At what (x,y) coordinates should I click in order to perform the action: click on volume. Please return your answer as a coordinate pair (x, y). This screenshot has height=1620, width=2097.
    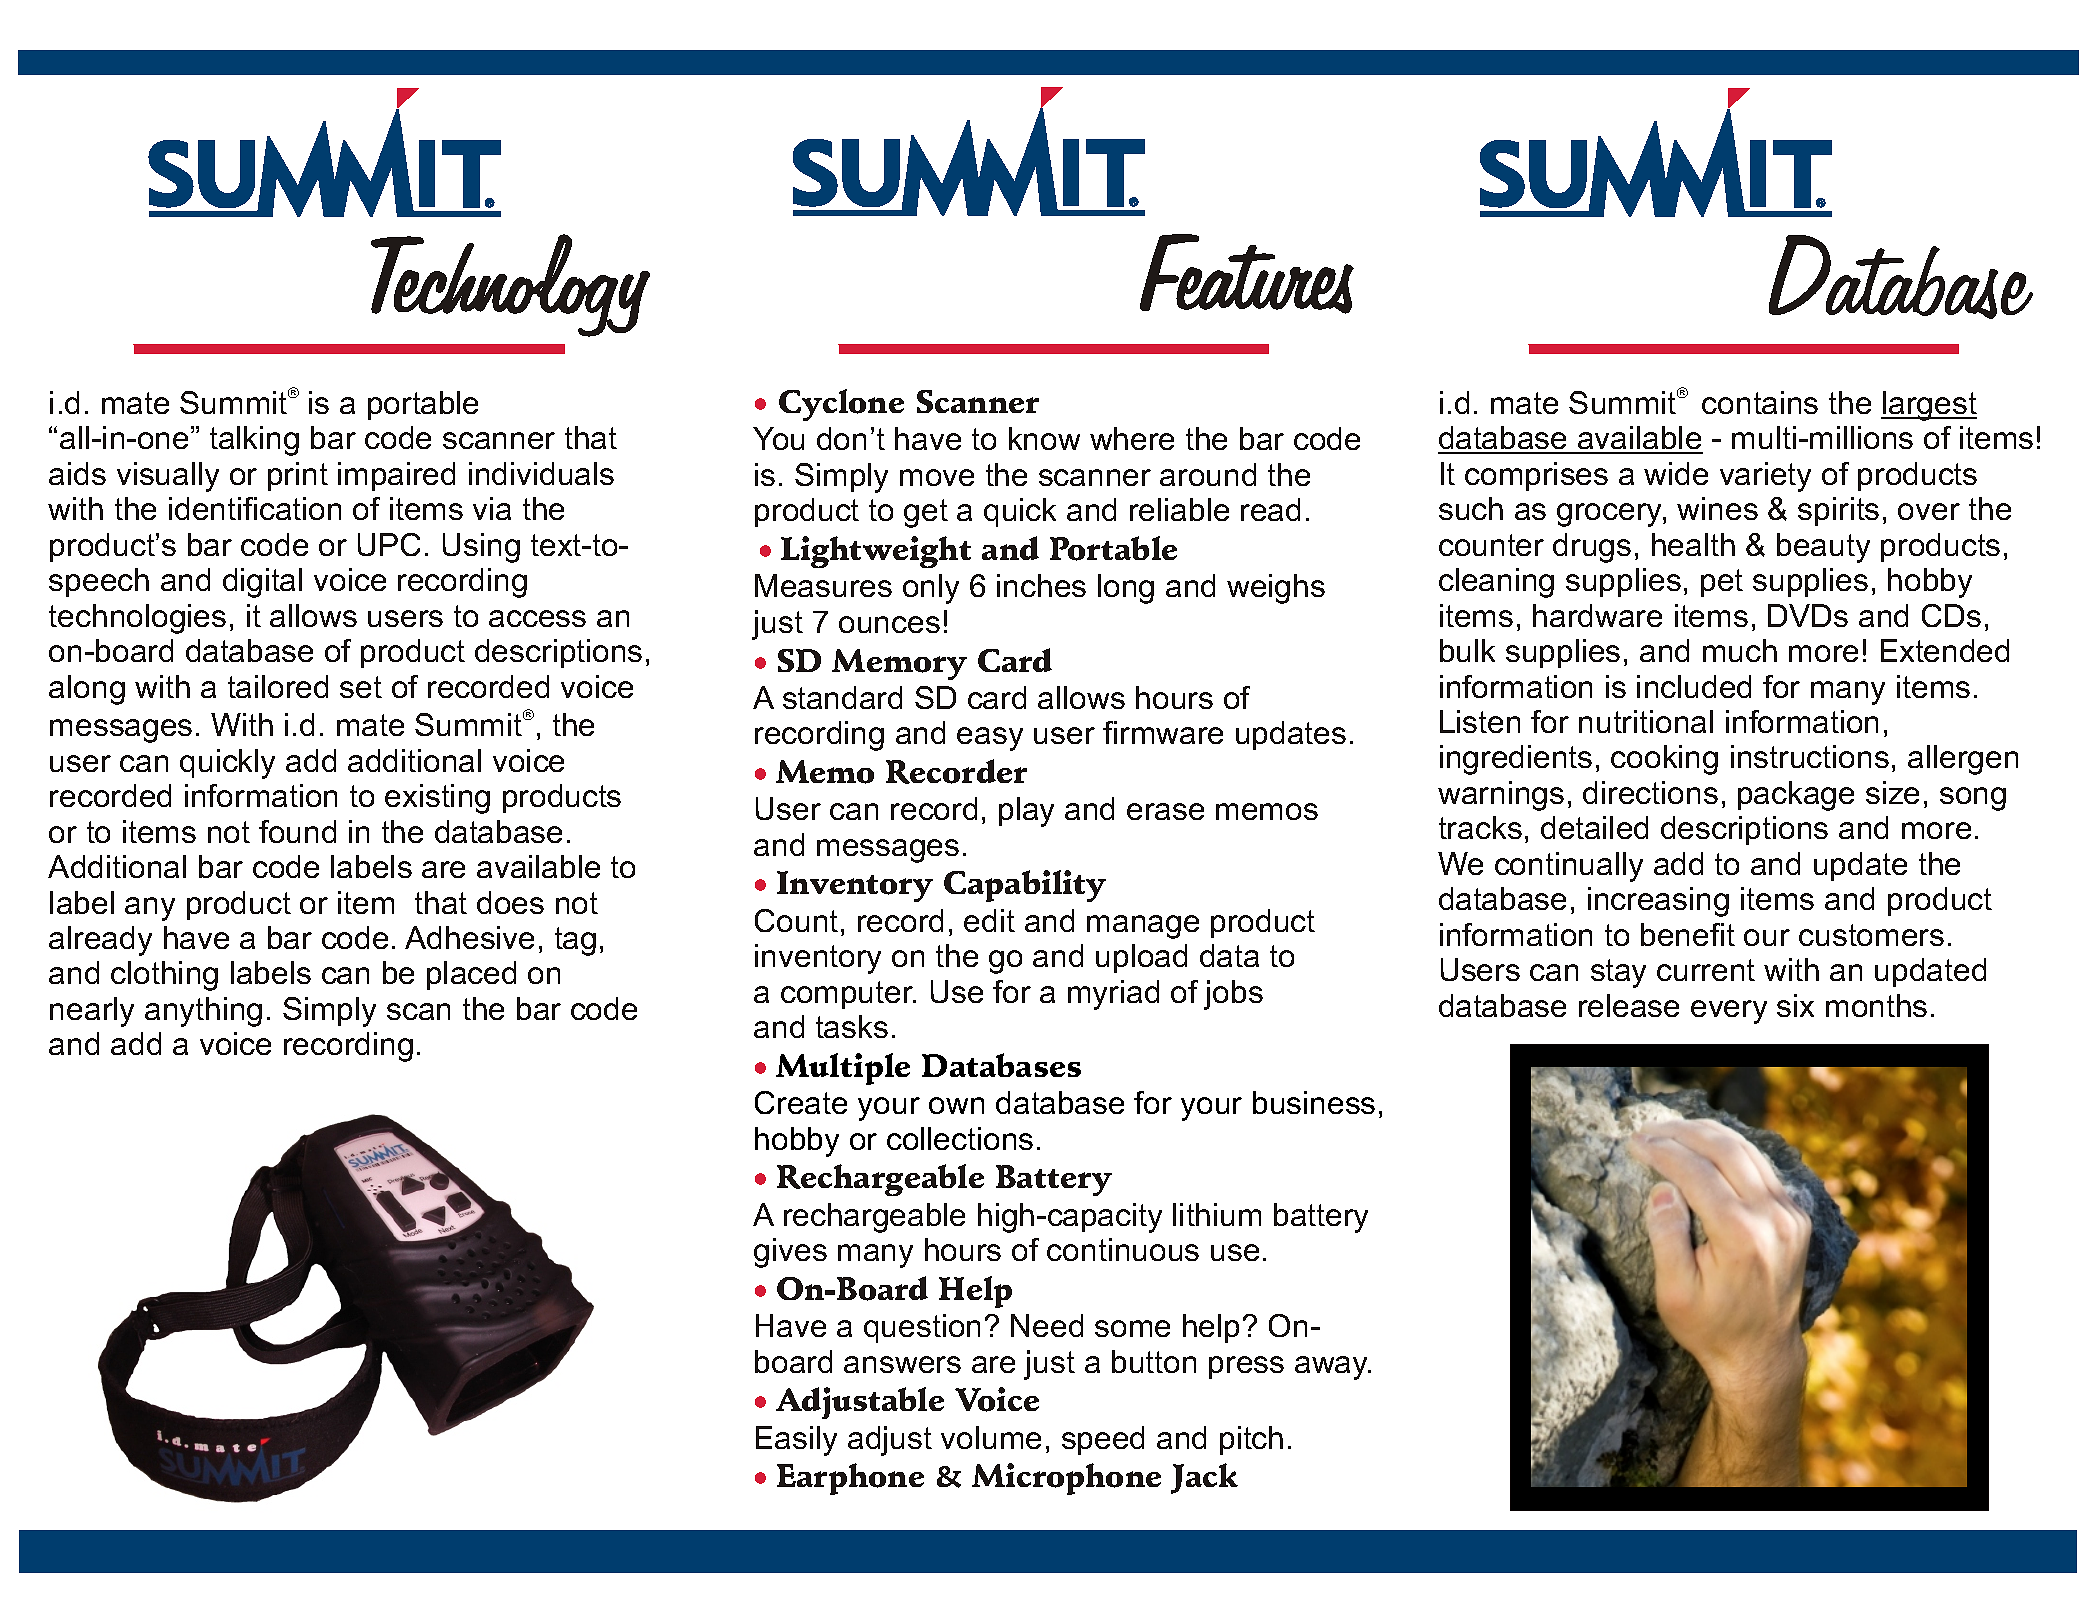
    Looking at the image, I should click on (991, 1437).
